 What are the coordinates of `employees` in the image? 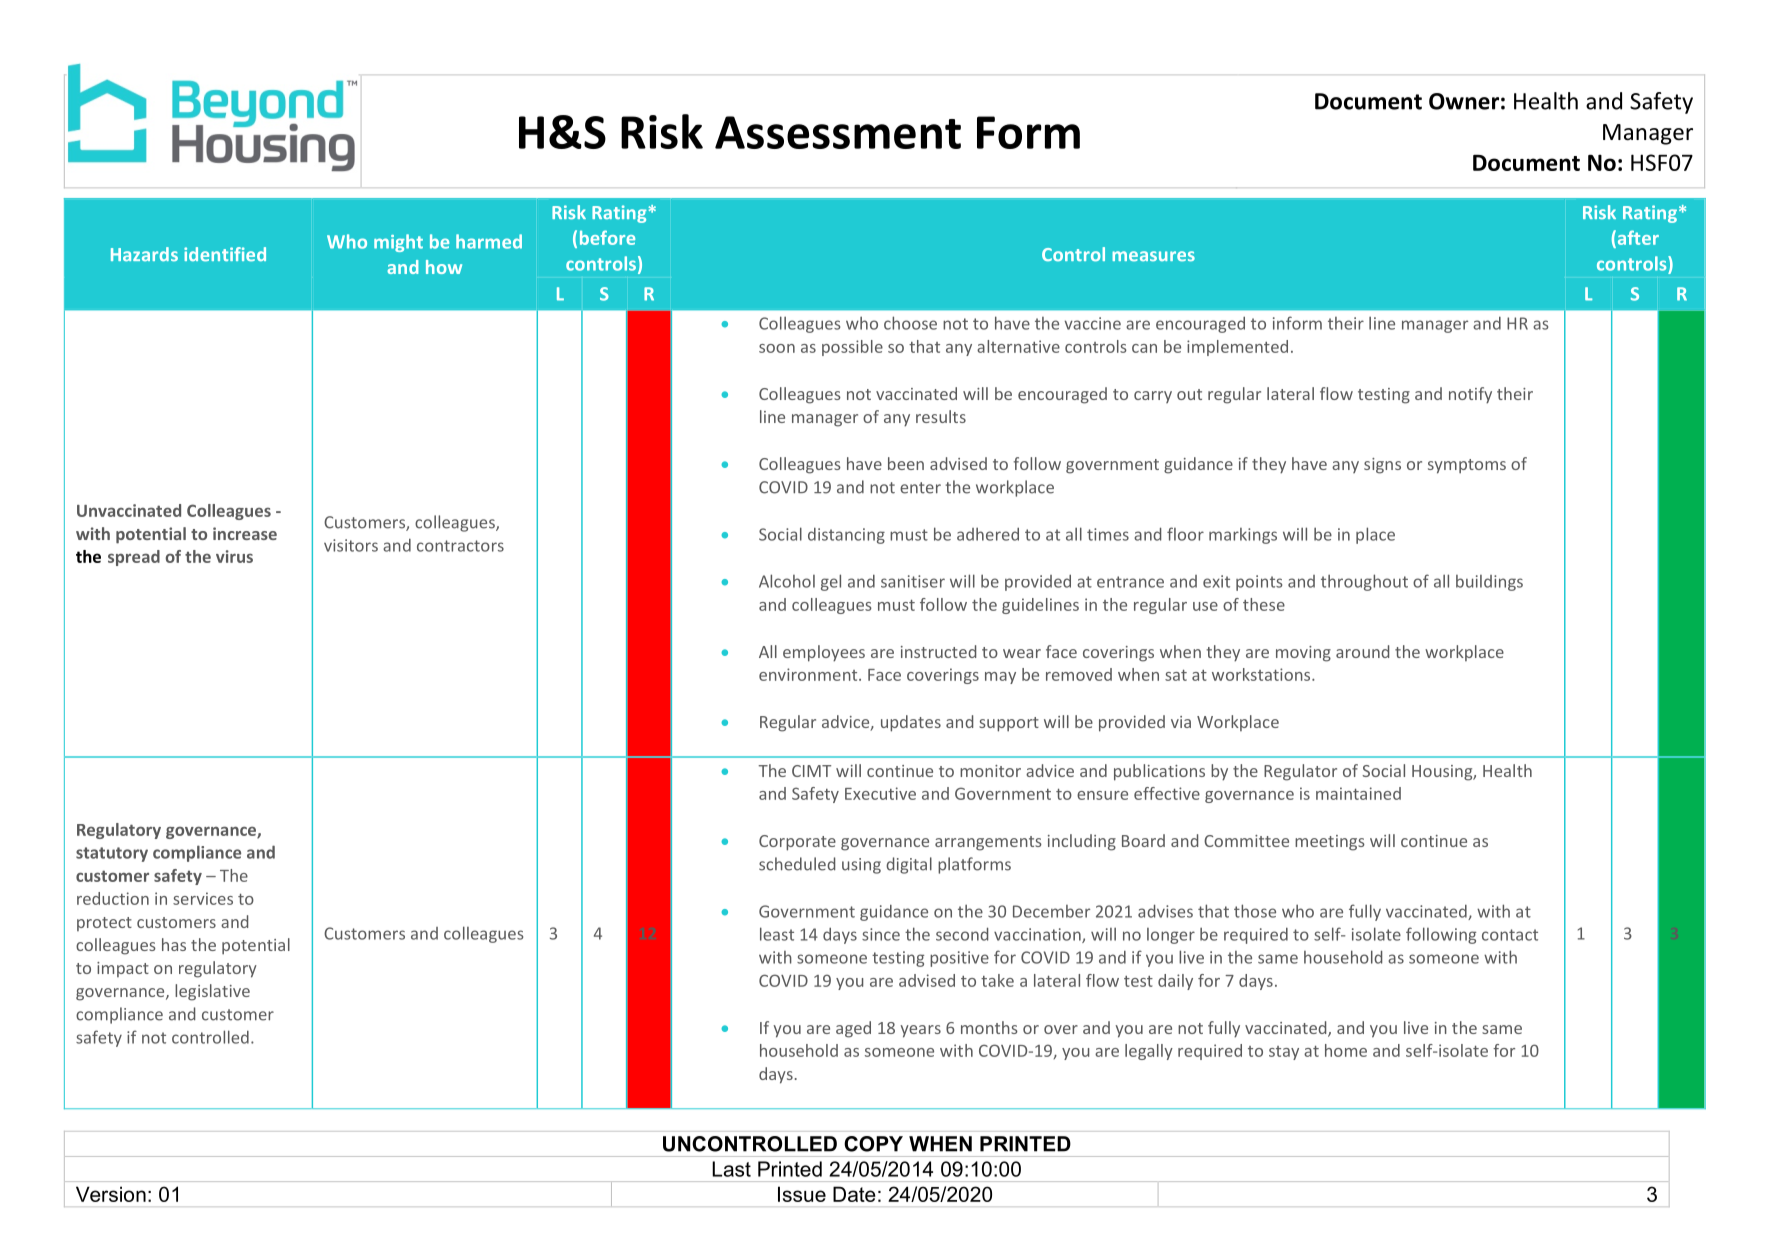 It's located at (824, 653).
